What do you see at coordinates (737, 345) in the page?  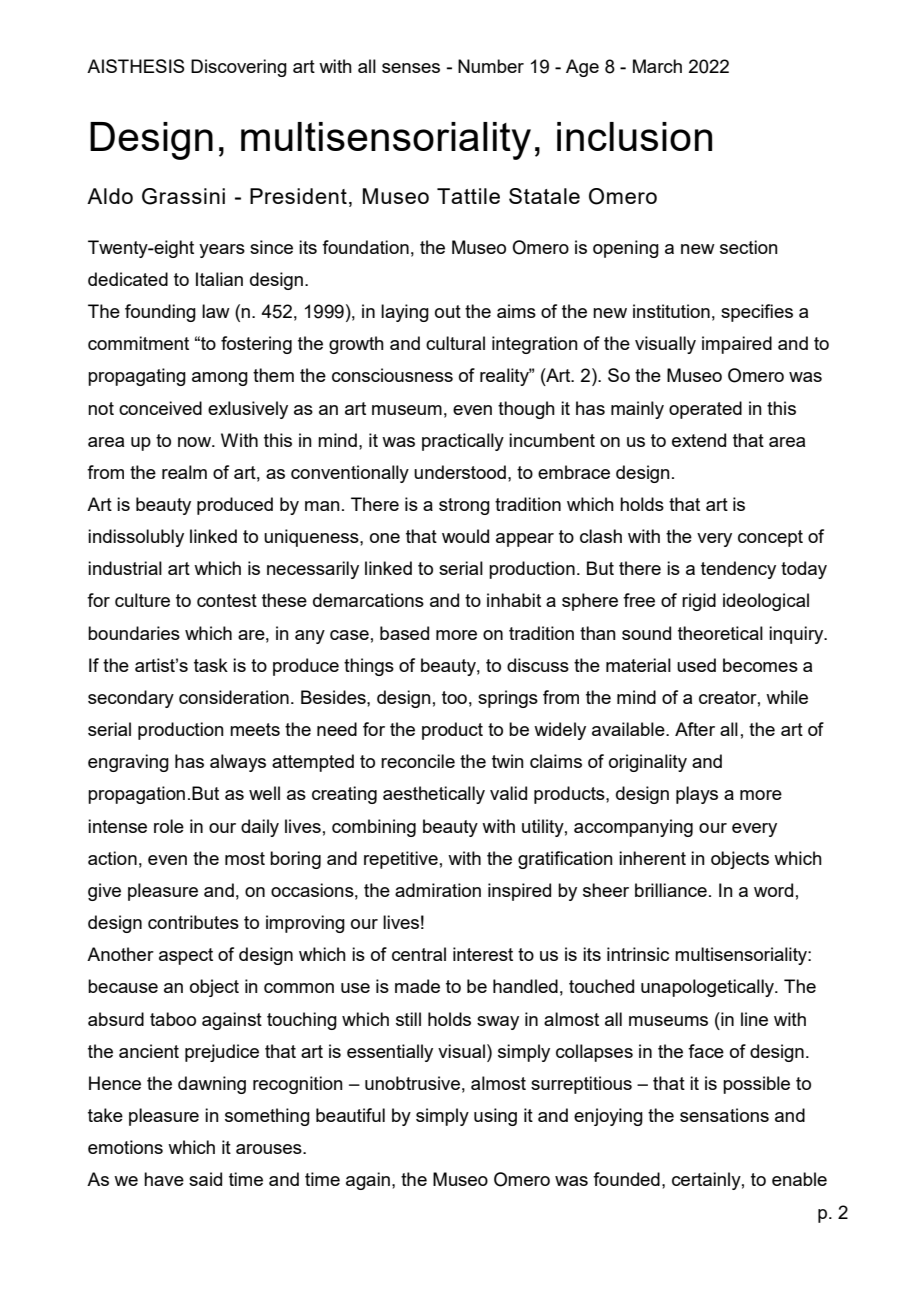 I see `impaired` at bounding box center [737, 345].
